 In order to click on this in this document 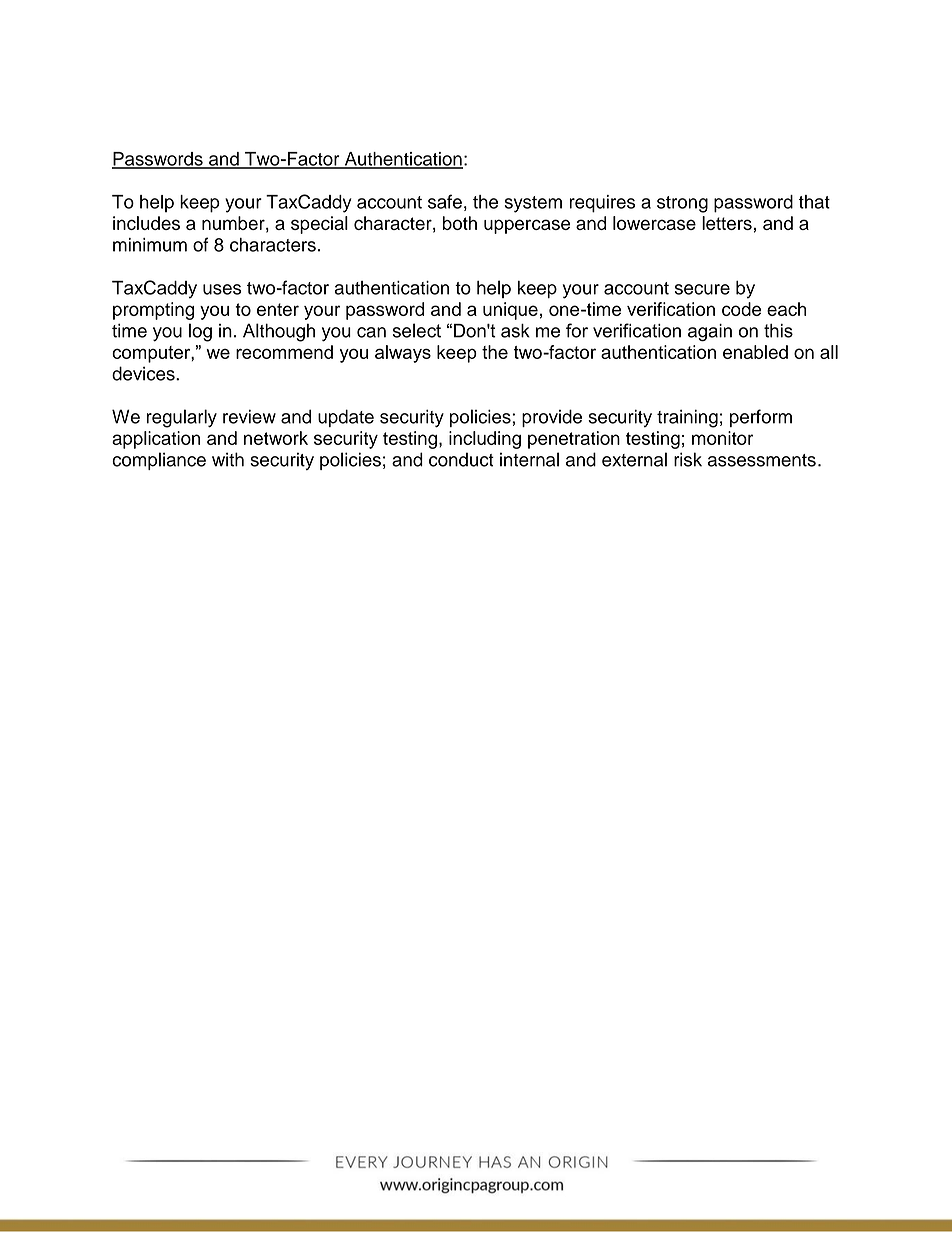, I will do `click(778, 331)`.
